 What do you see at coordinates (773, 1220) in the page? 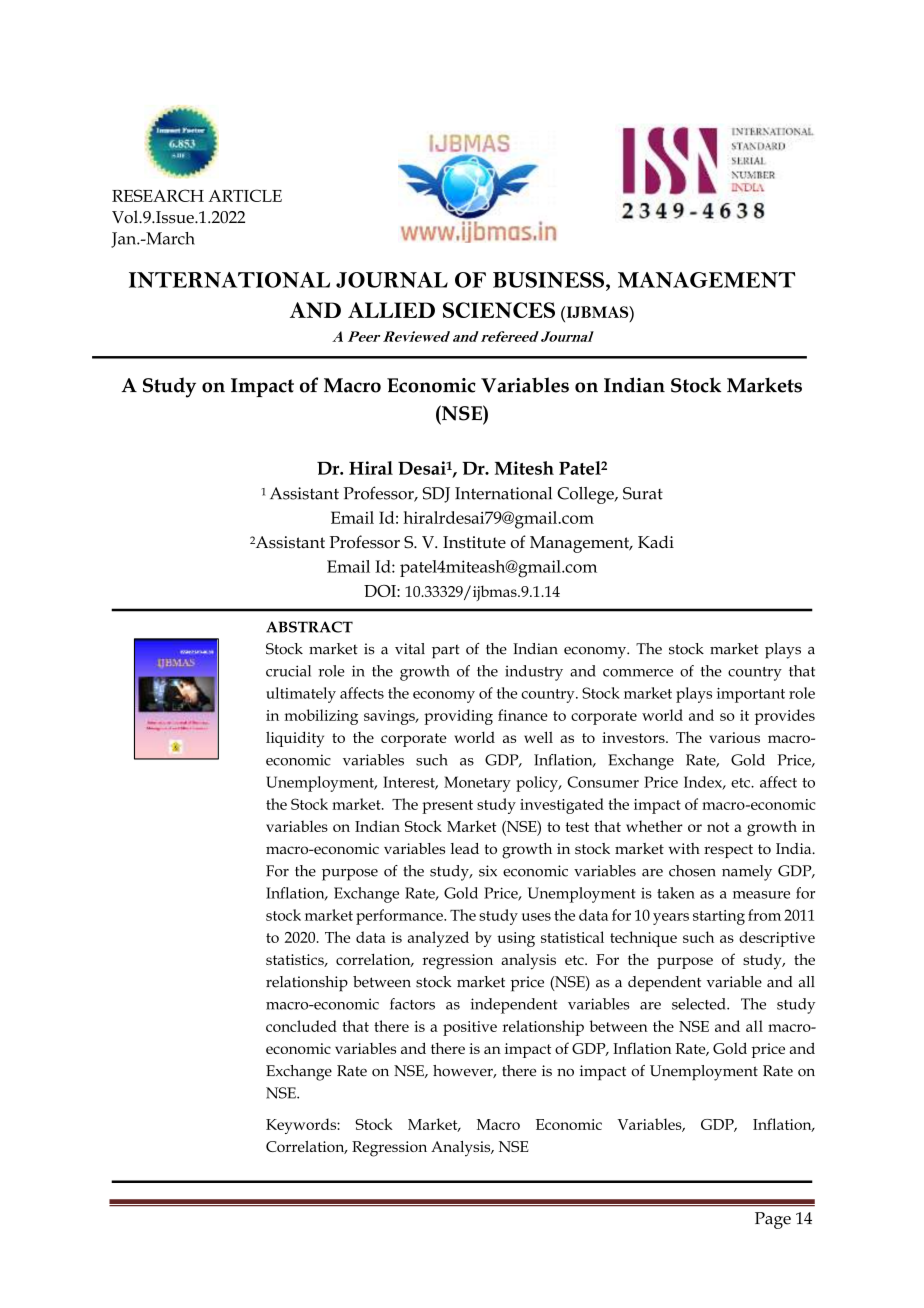
I see `Page` at bounding box center [773, 1220].
